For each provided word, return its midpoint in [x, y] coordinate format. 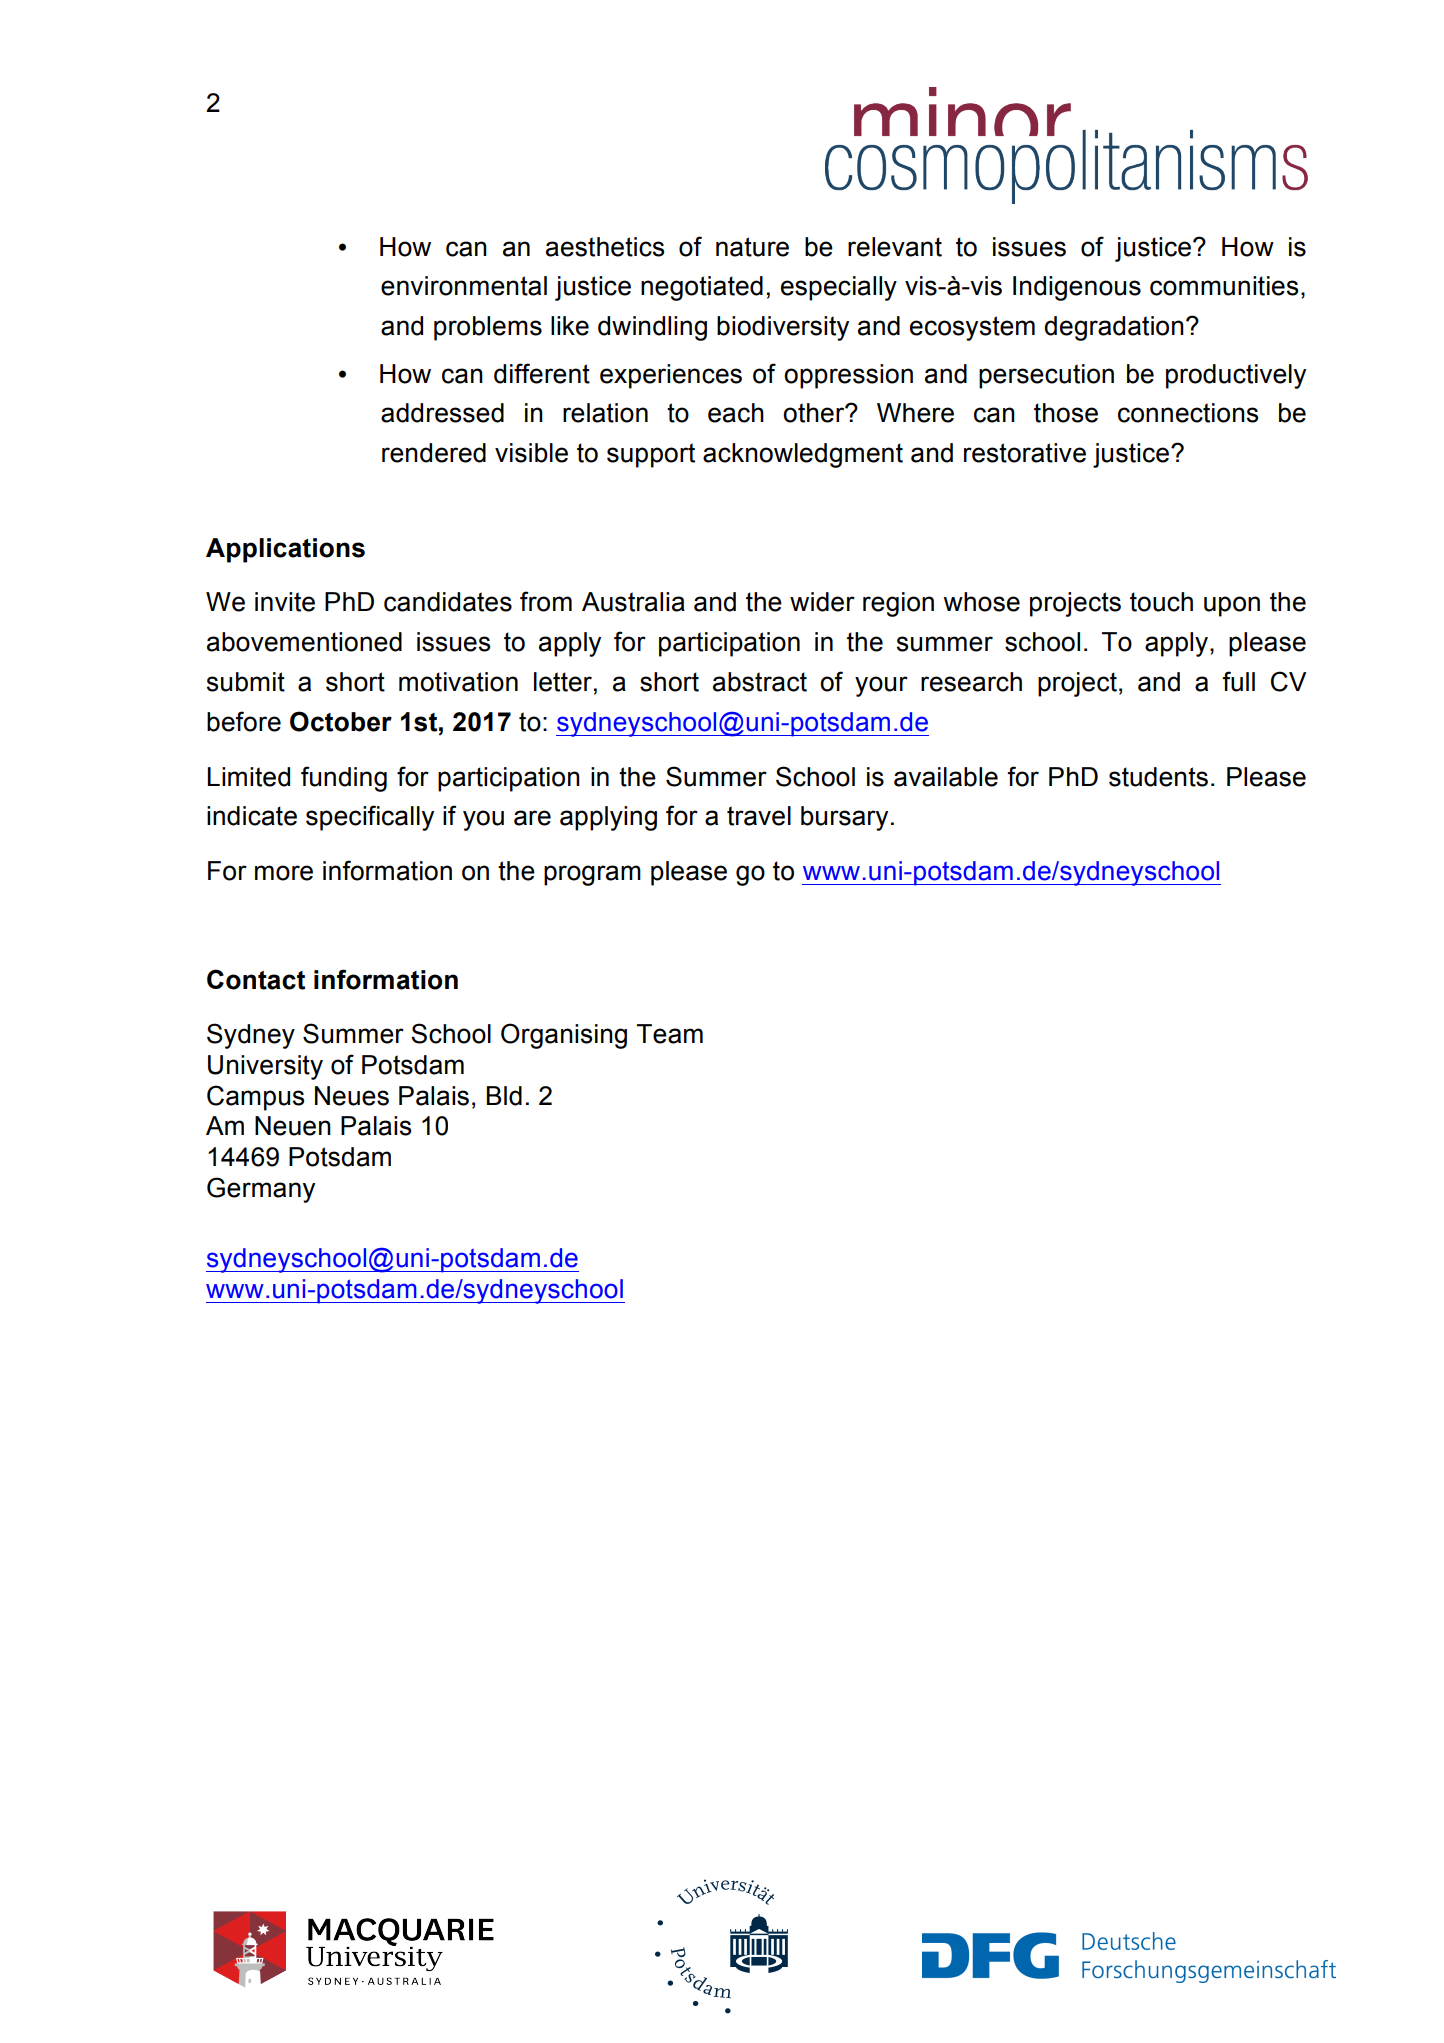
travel [759, 816]
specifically [370, 818]
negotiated [702, 288]
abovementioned [304, 642]
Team [670, 1034]
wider [822, 602]
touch [1161, 602]
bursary [844, 818]
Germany [261, 1190]
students [1158, 777]
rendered [434, 453]
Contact [256, 979]
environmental [464, 286]
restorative [1025, 453]
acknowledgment [803, 455]
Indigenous [1077, 288]
